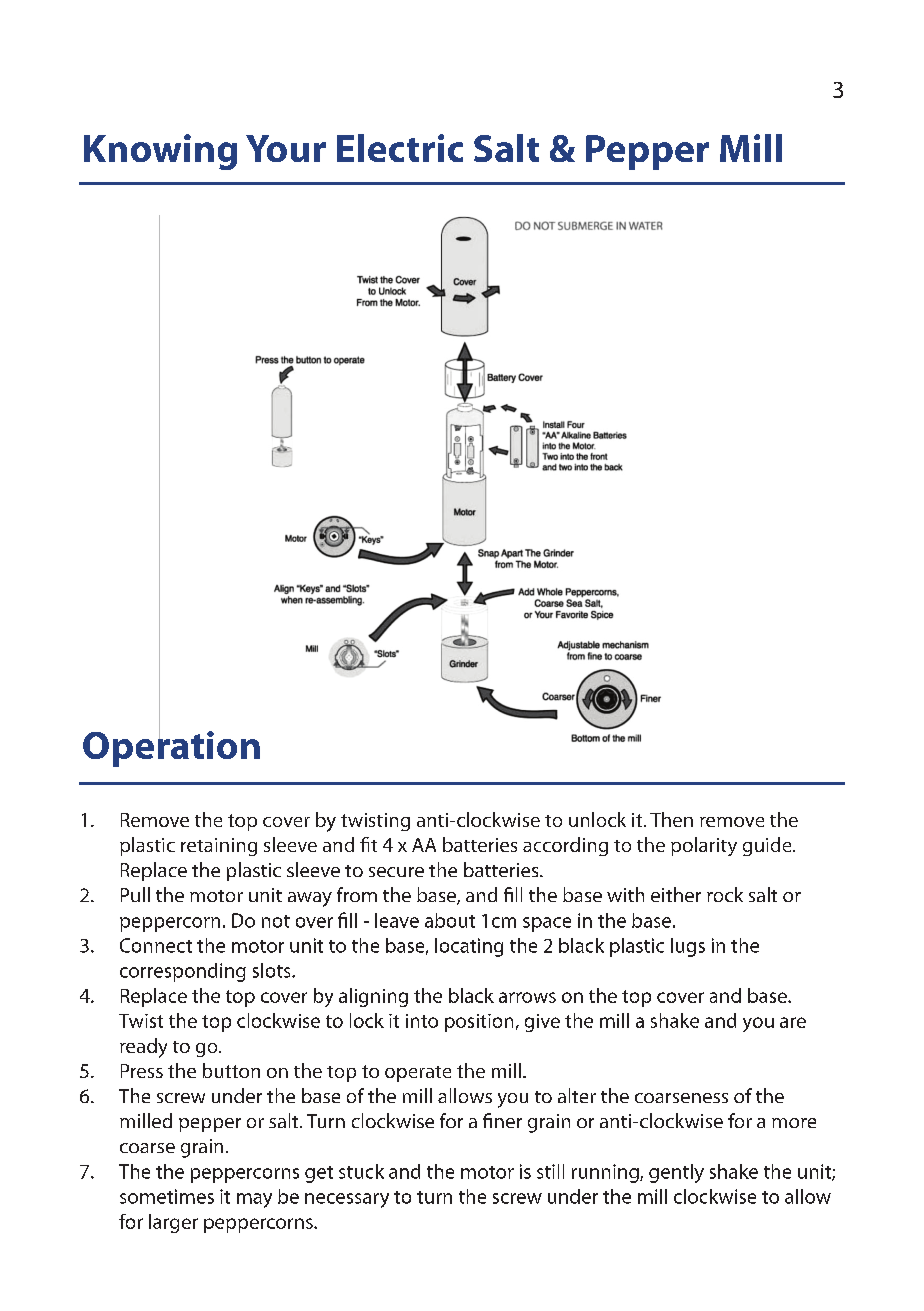 The height and width of the document is (1311, 924). Describe the element at coordinates (219, 847) in the document. I see `retaining` at that location.
